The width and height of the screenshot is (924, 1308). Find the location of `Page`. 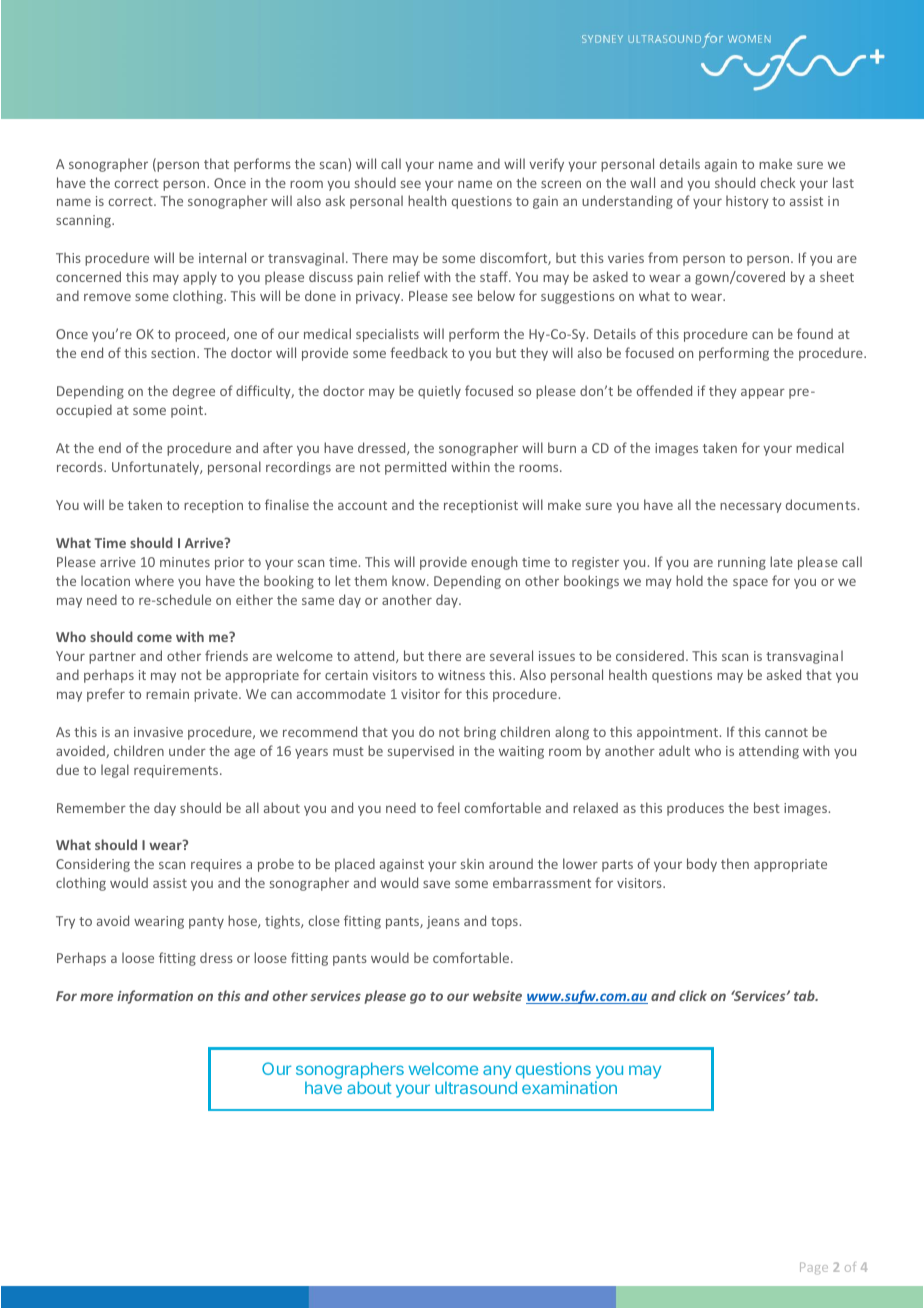

Page is located at coordinates (814, 1268).
